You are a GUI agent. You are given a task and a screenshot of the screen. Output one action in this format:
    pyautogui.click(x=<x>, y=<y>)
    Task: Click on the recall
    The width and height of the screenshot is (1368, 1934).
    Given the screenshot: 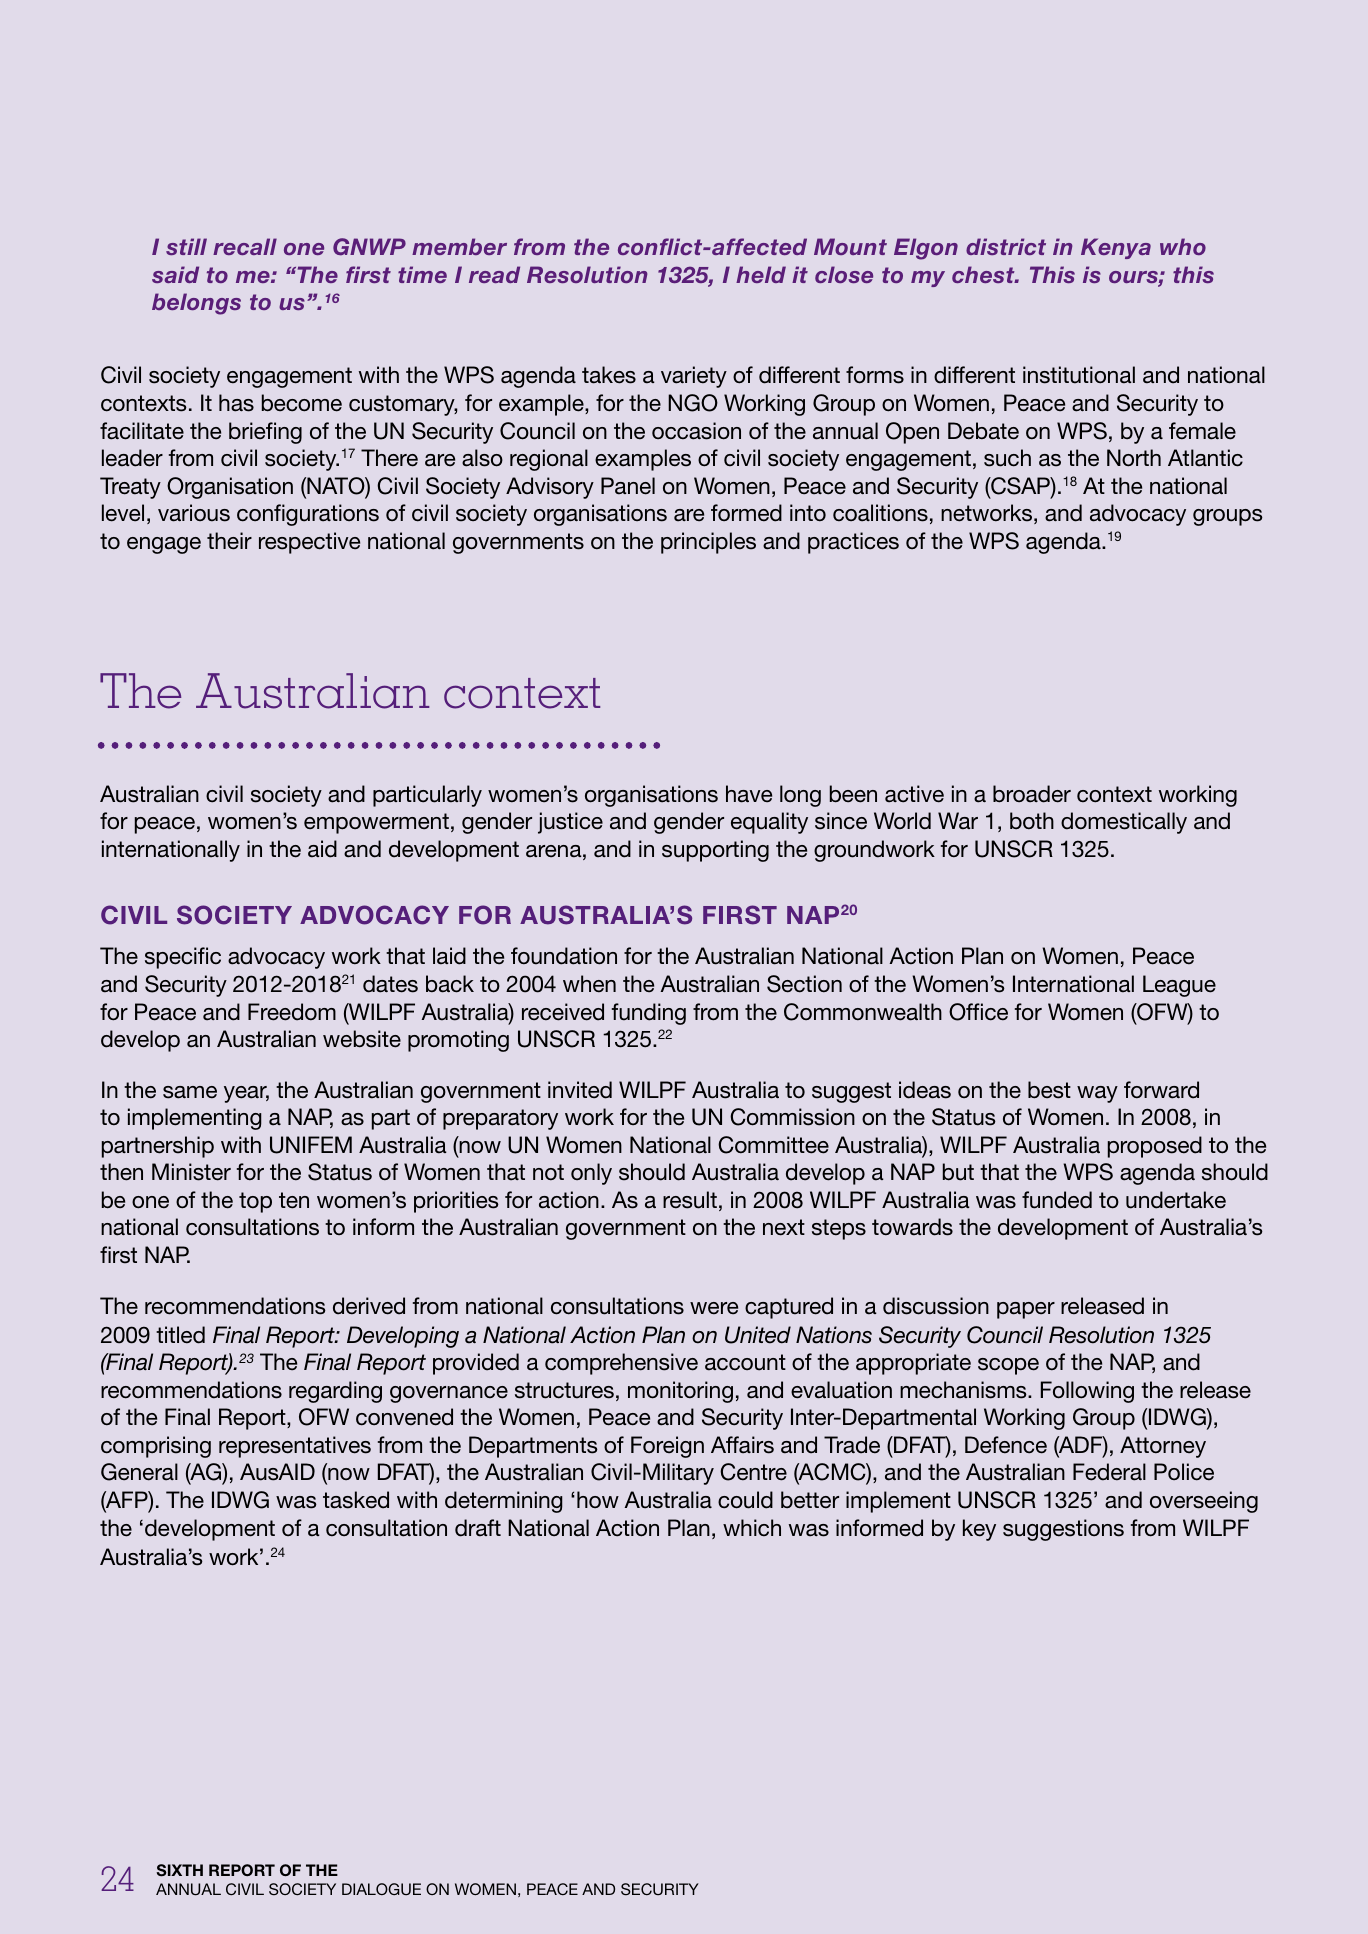 What is the action you would take?
    pyautogui.click(x=245, y=246)
